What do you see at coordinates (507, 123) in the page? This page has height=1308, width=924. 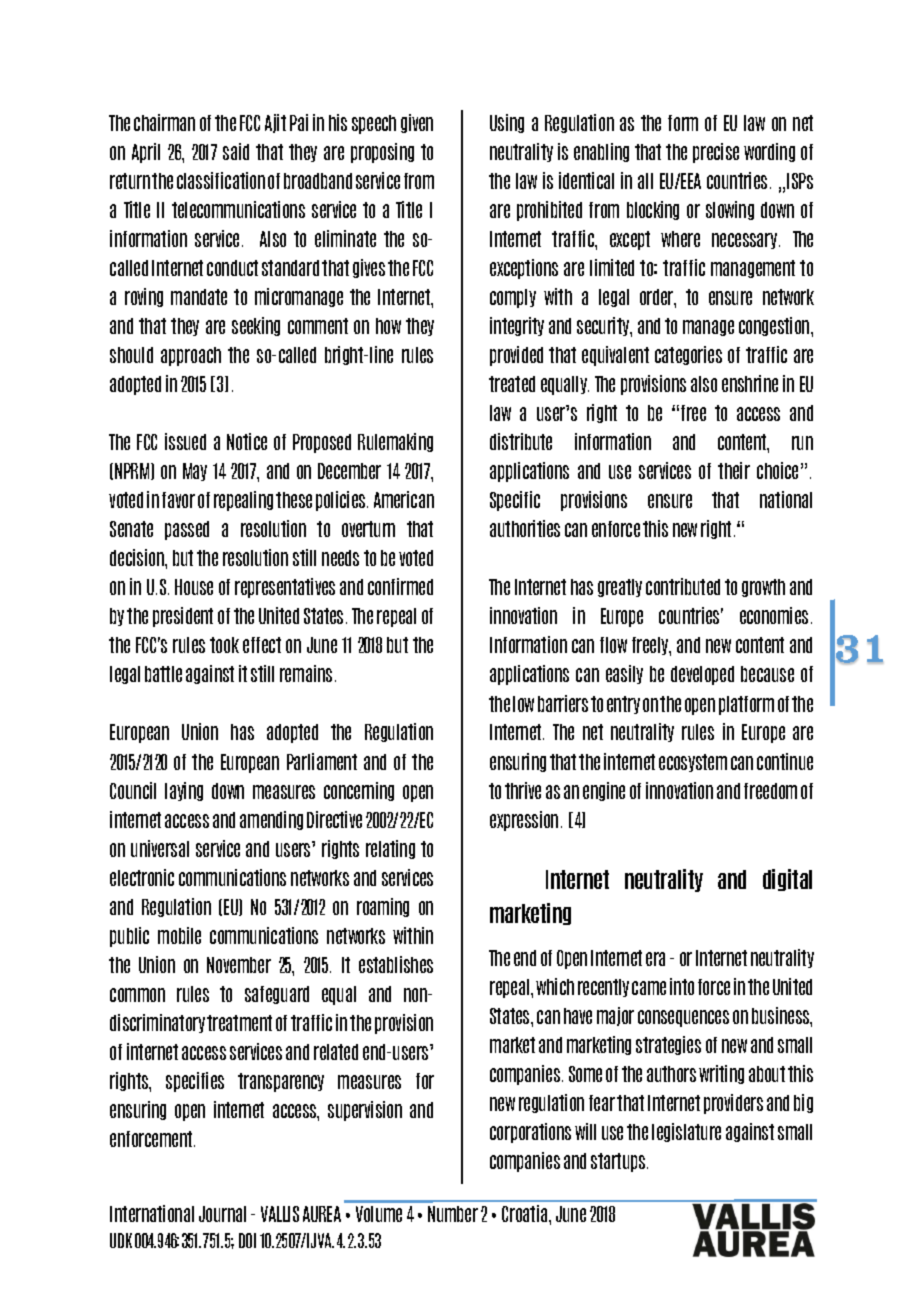 I see `Using` at bounding box center [507, 123].
